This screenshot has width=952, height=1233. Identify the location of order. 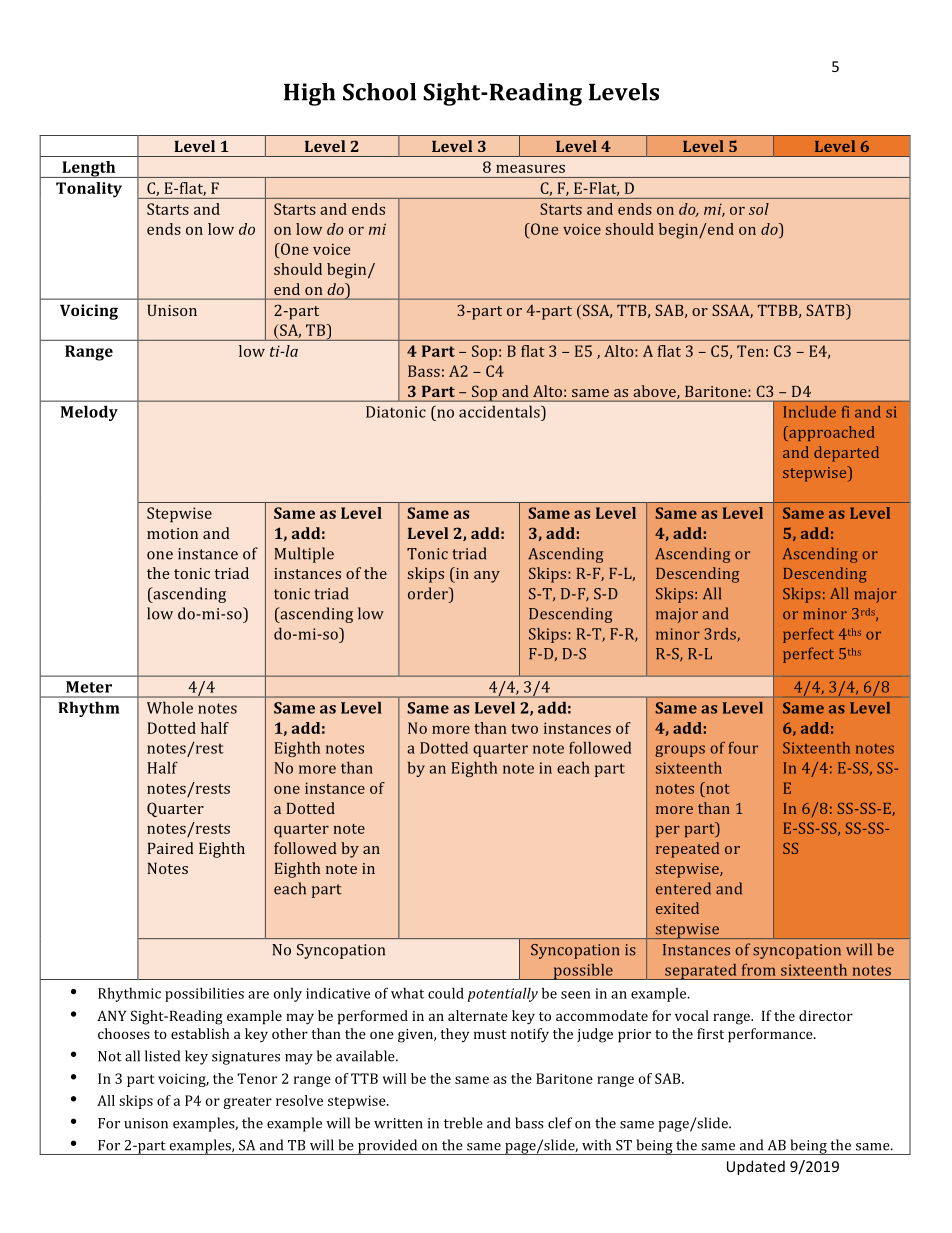
(429, 593).
